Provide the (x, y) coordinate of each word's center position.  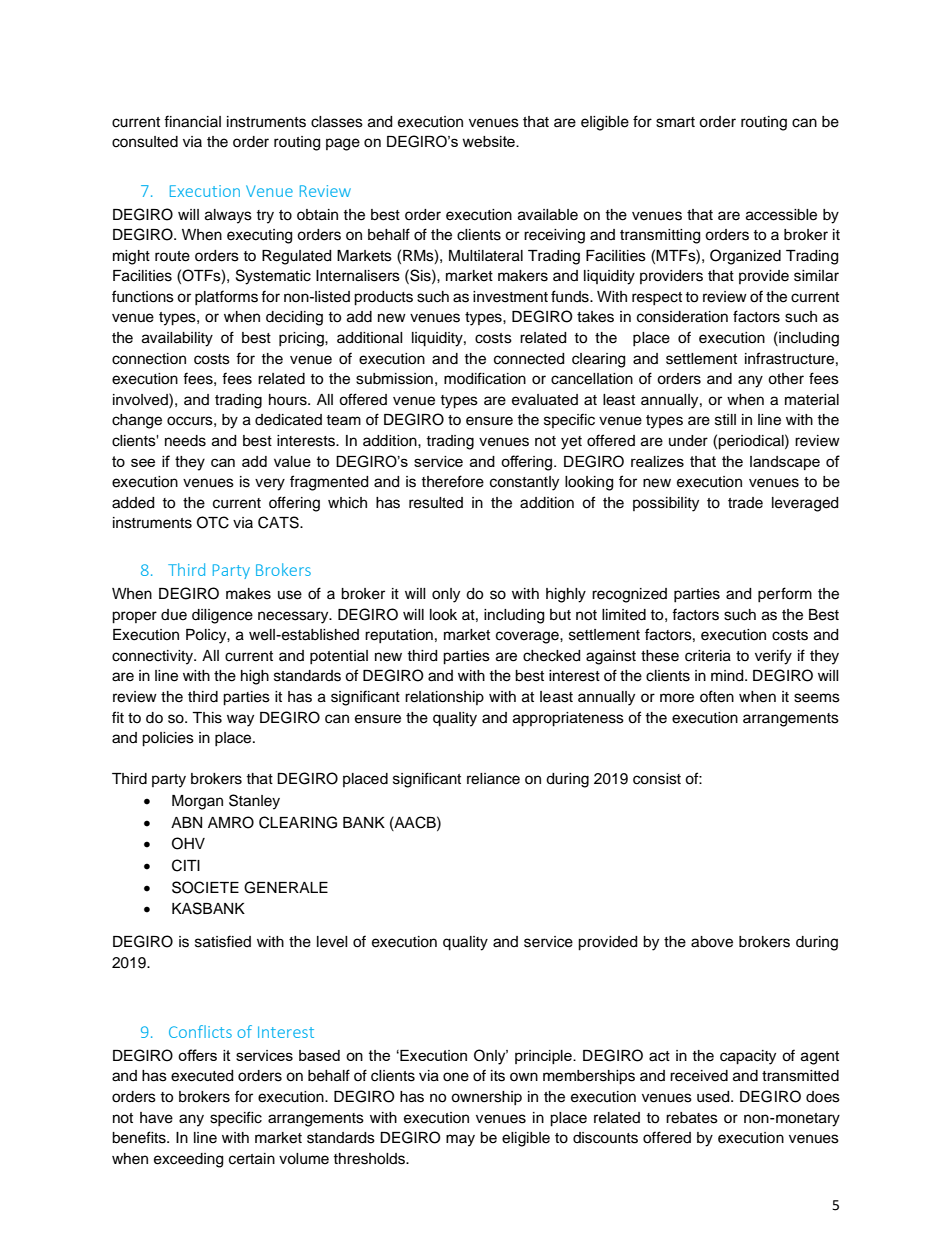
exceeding (188, 1160)
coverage (528, 637)
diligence (222, 616)
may (460, 1140)
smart (675, 122)
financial (192, 121)
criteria (708, 656)
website (489, 141)
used (714, 1097)
